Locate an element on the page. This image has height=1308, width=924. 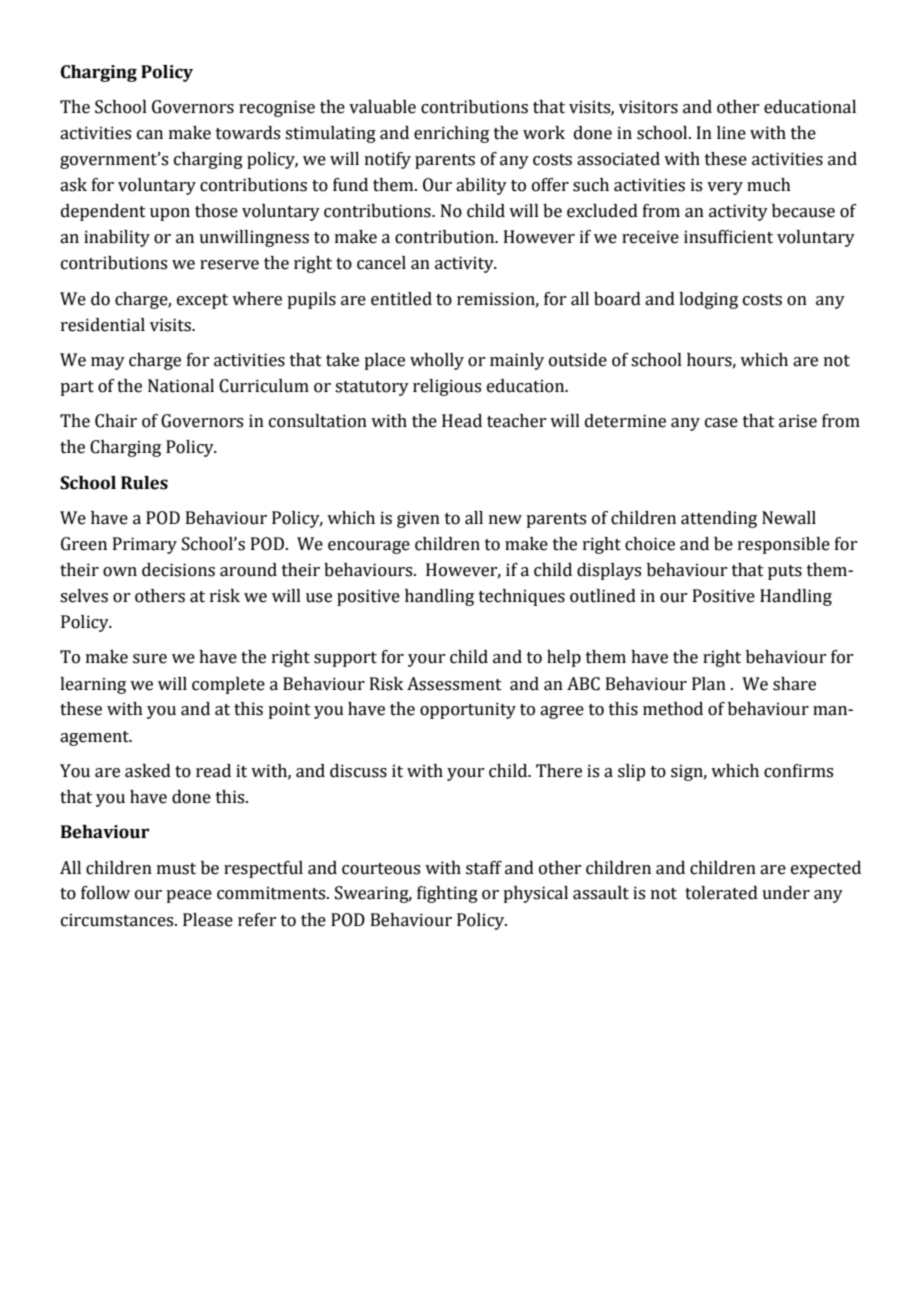
case is located at coordinates (721, 423).
